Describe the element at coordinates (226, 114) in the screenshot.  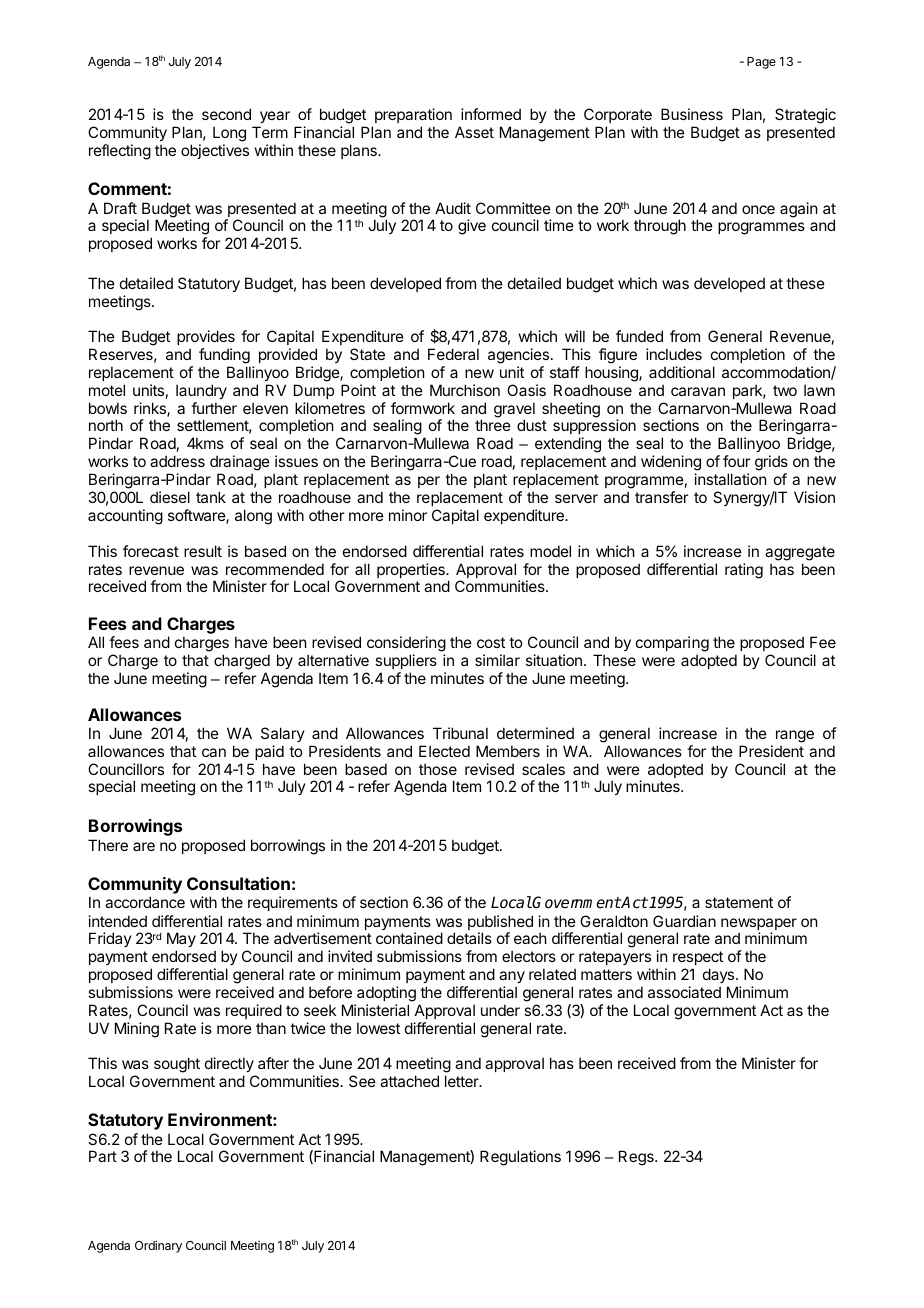
I see `second` at that location.
